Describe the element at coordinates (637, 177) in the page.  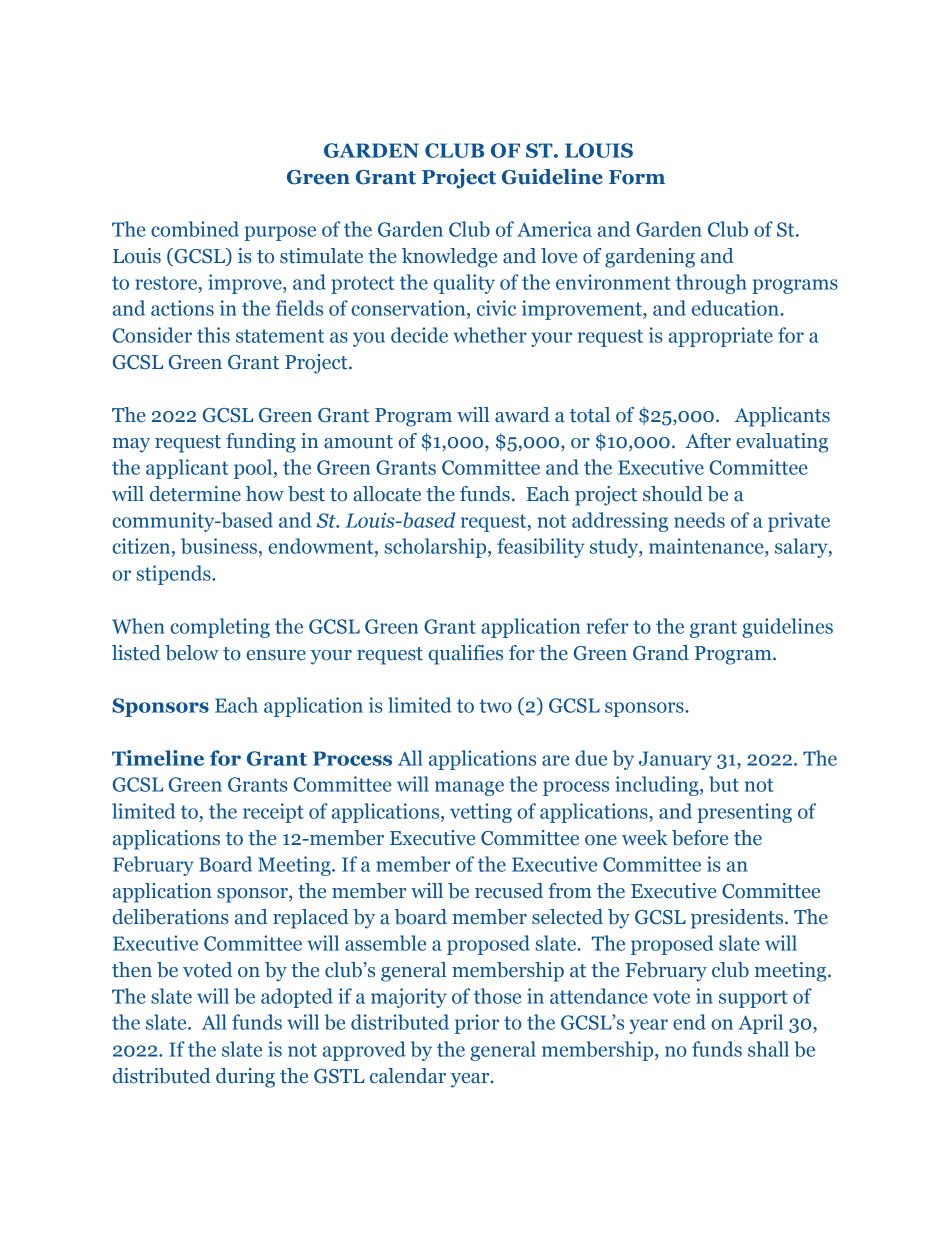
I see `Form` at that location.
